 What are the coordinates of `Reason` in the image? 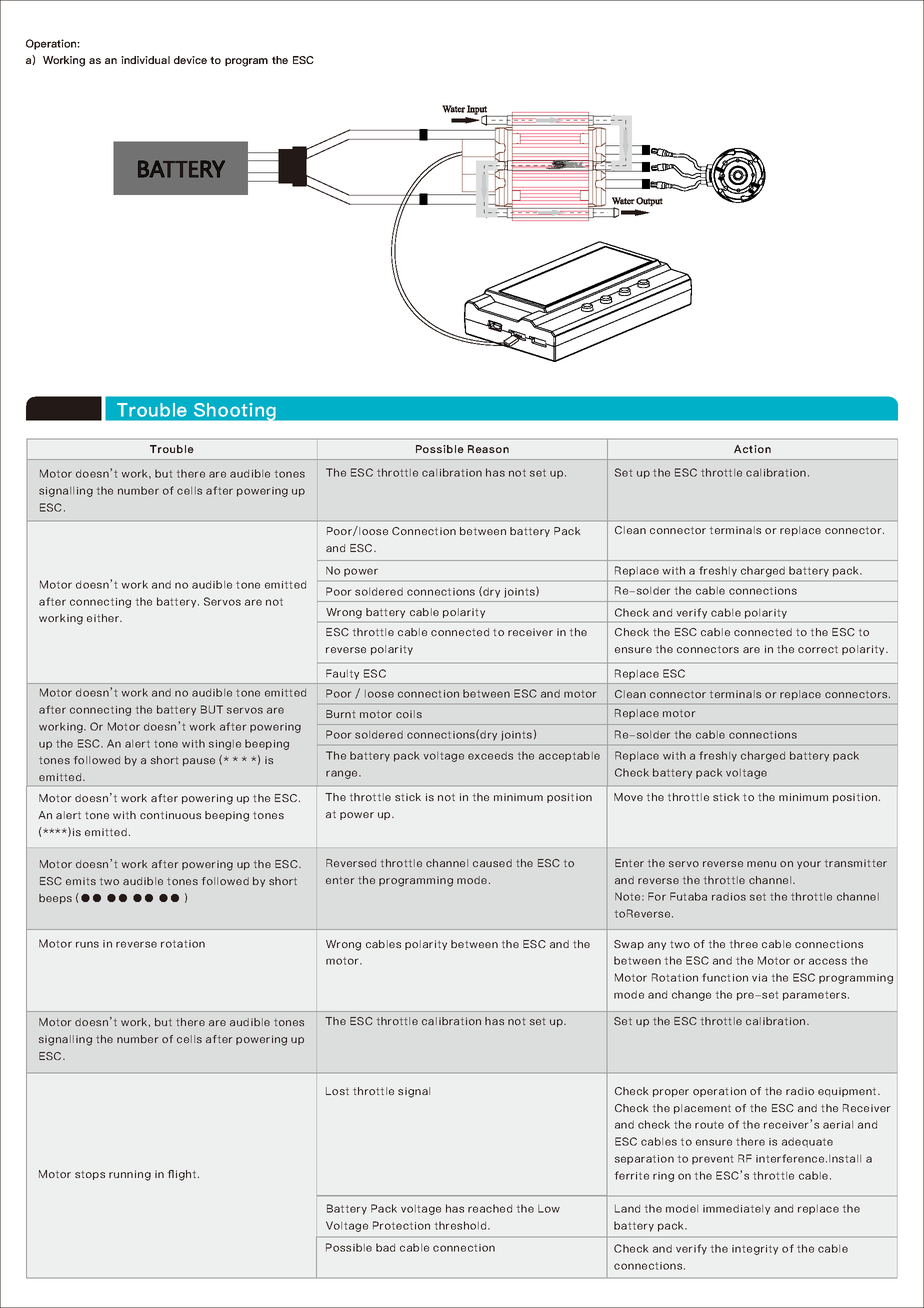 It's located at (488, 449).
